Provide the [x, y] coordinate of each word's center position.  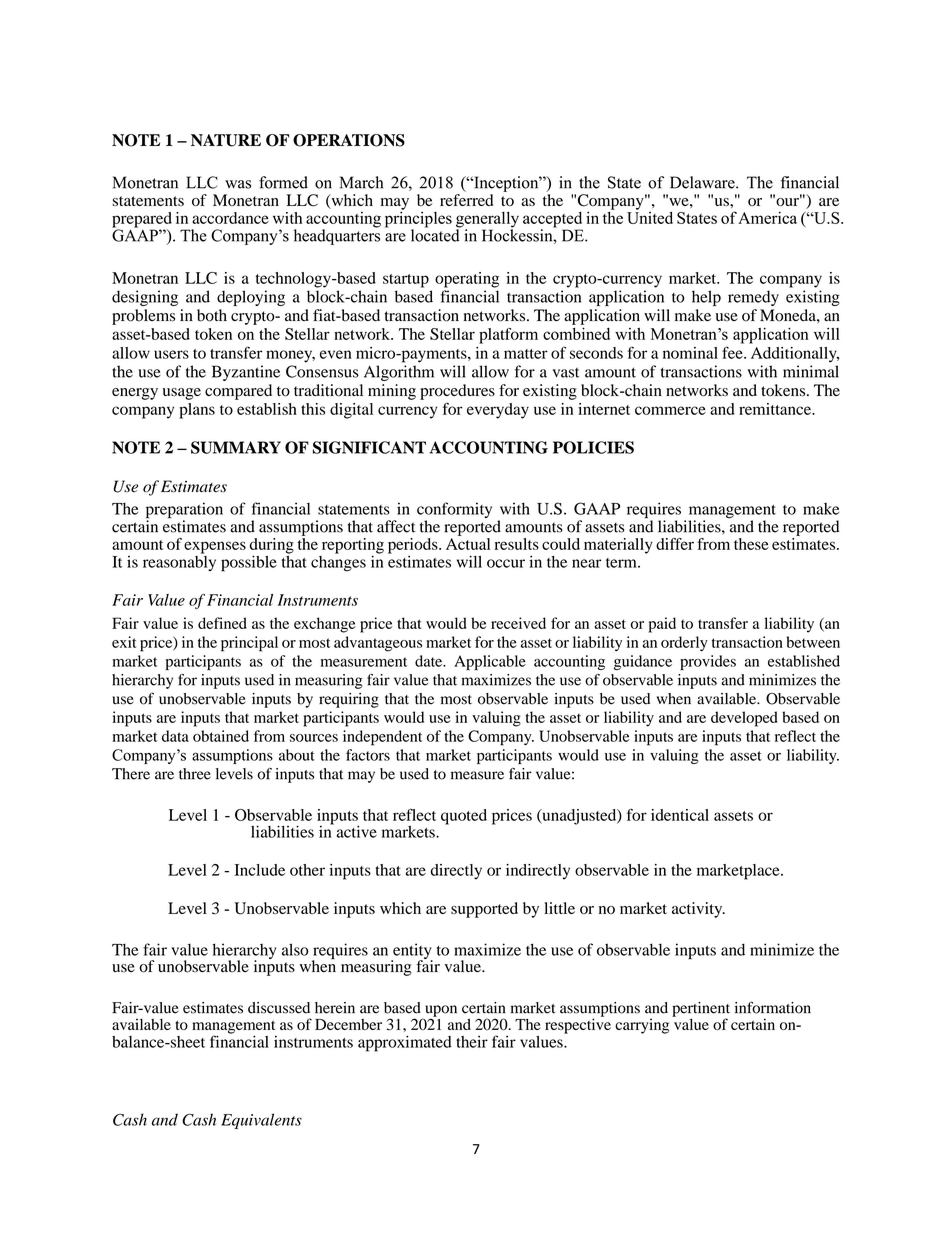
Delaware [703, 182]
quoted [464, 817]
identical [680, 815]
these [751, 544]
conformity [454, 511]
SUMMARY [236, 447]
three [195, 774]
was [238, 184]
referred [466, 200]
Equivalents [261, 1121]
